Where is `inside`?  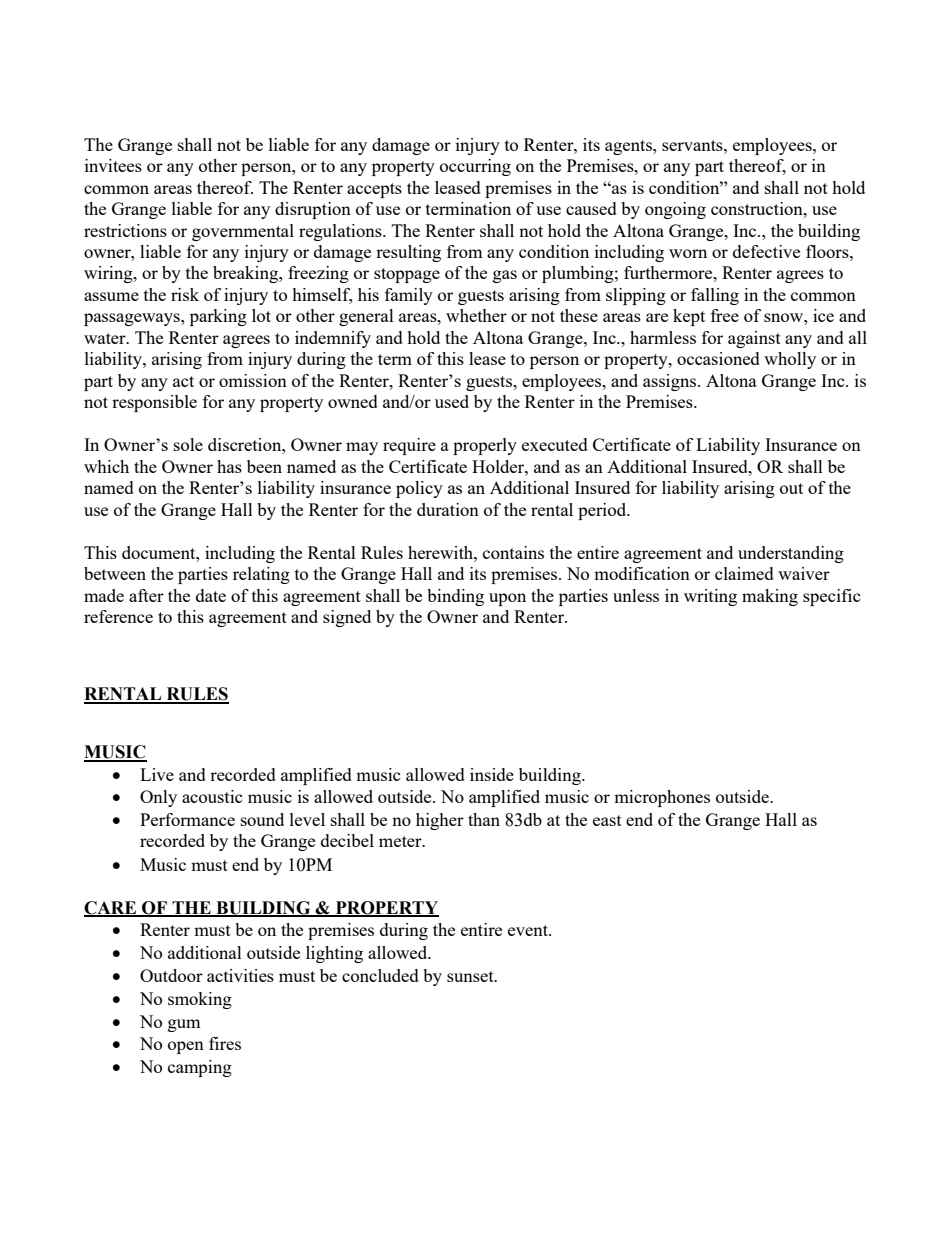
inside is located at coordinates (492, 774).
